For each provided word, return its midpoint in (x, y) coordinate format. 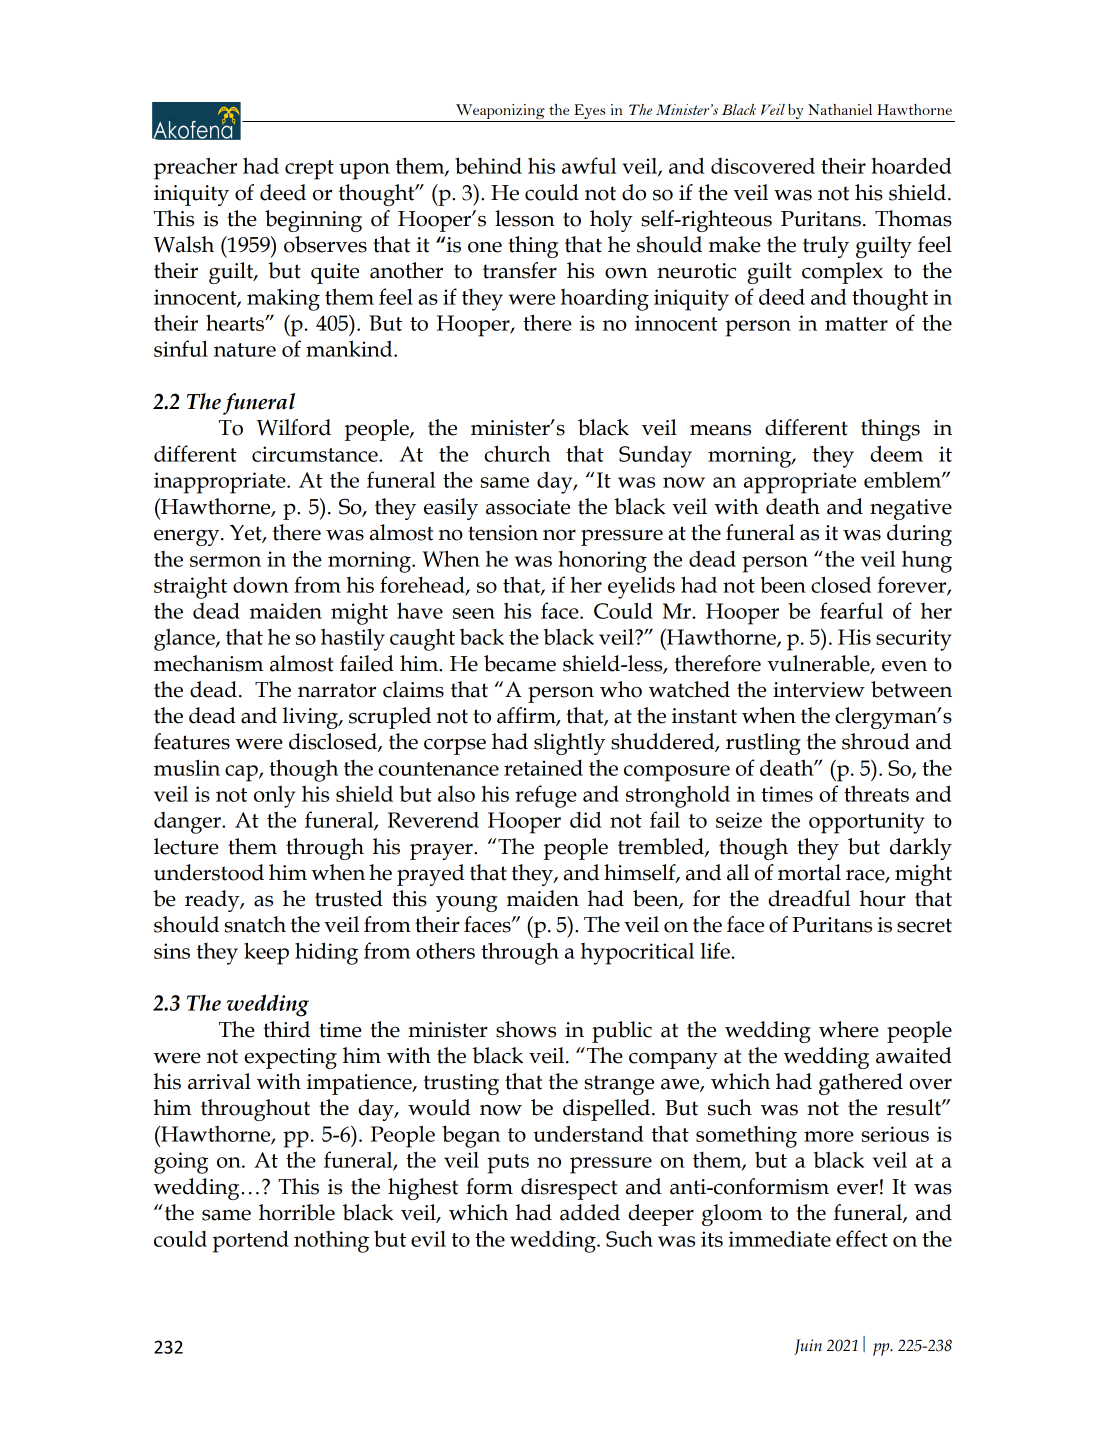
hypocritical (637, 953)
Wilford (293, 427)
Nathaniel (840, 109)
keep (266, 953)
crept (309, 170)
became (520, 663)
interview (819, 690)
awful (589, 165)
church (517, 453)
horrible (297, 1212)
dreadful (809, 898)
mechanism (208, 663)
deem (896, 453)
